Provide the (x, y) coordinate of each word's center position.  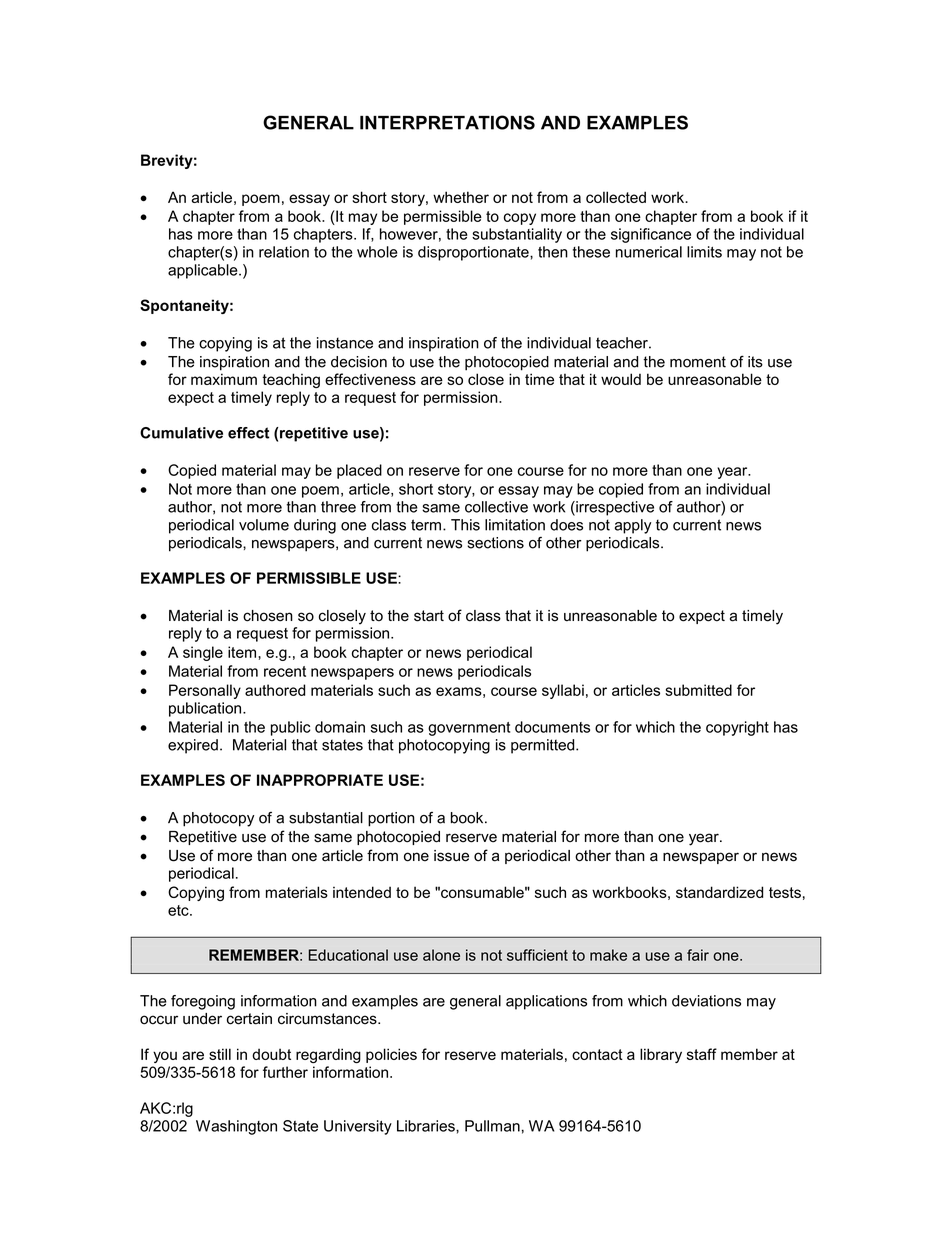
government (469, 729)
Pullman (492, 1126)
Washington (236, 1127)
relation (284, 252)
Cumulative (181, 433)
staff (702, 1054)
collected (616, 197)
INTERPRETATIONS (447, 122)
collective (496, 507)
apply (633, 526)
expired (193, 746)
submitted (698, 690)
